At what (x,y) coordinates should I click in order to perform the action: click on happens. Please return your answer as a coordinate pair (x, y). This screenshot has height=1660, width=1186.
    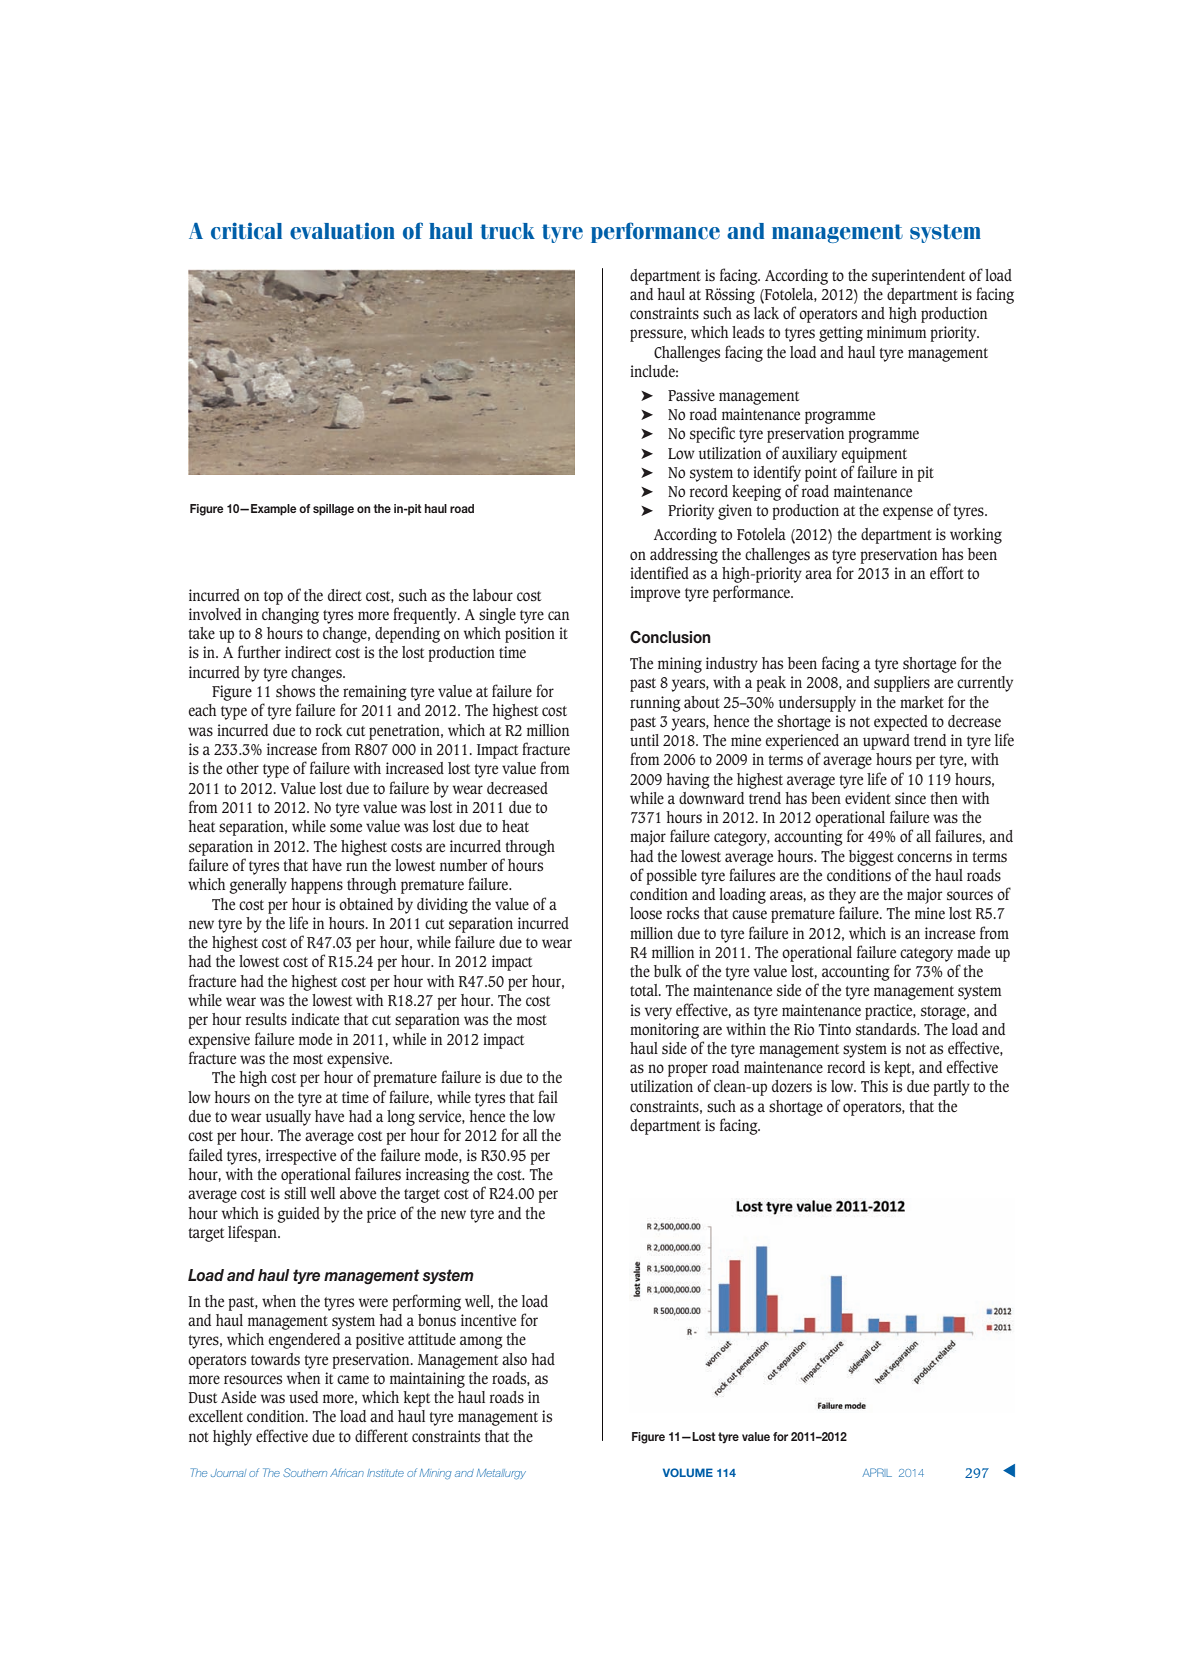
    Looking at the image, I should click on (317, 886).
